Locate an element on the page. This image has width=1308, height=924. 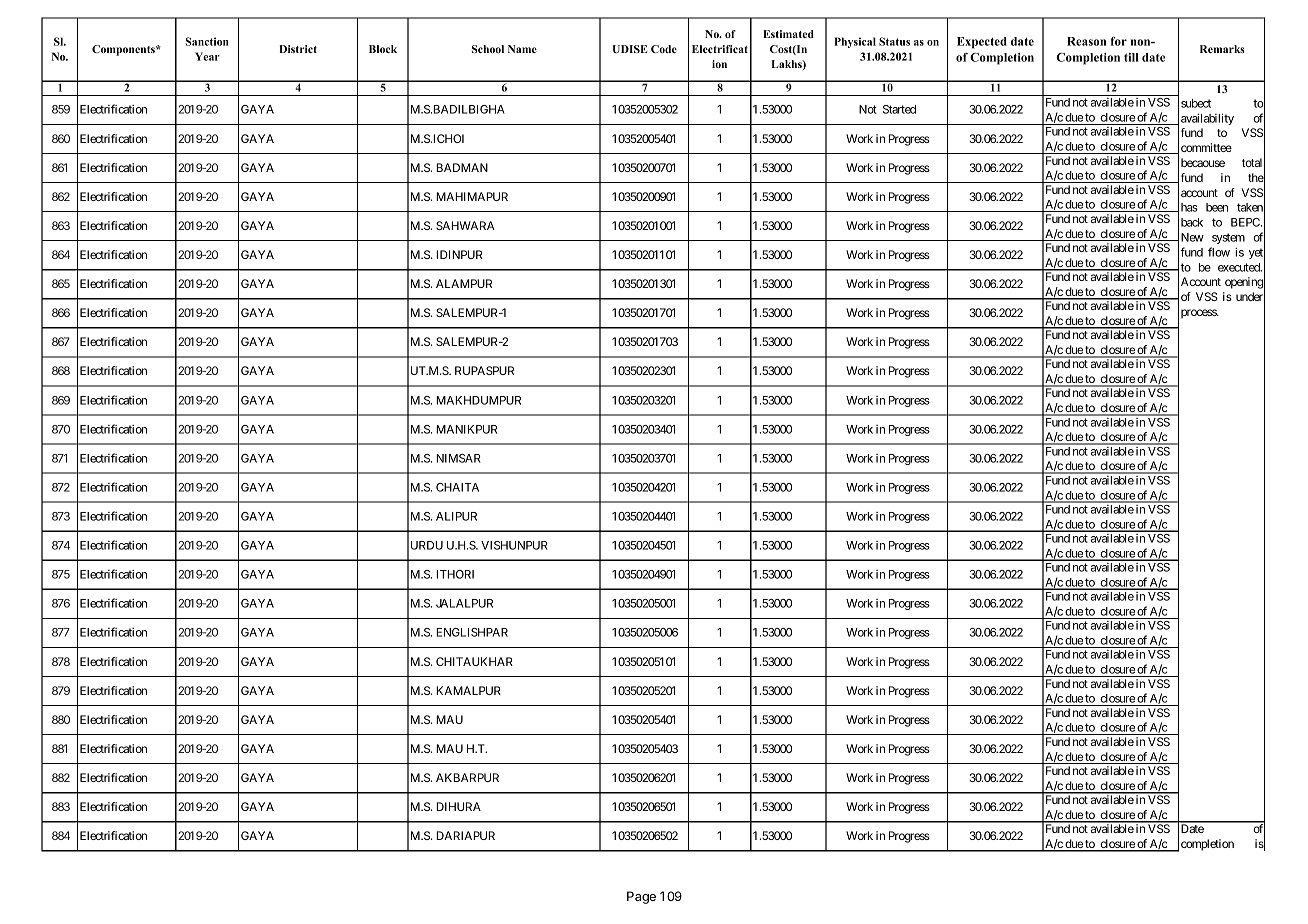
Name is located at coordinates (522, 49).
